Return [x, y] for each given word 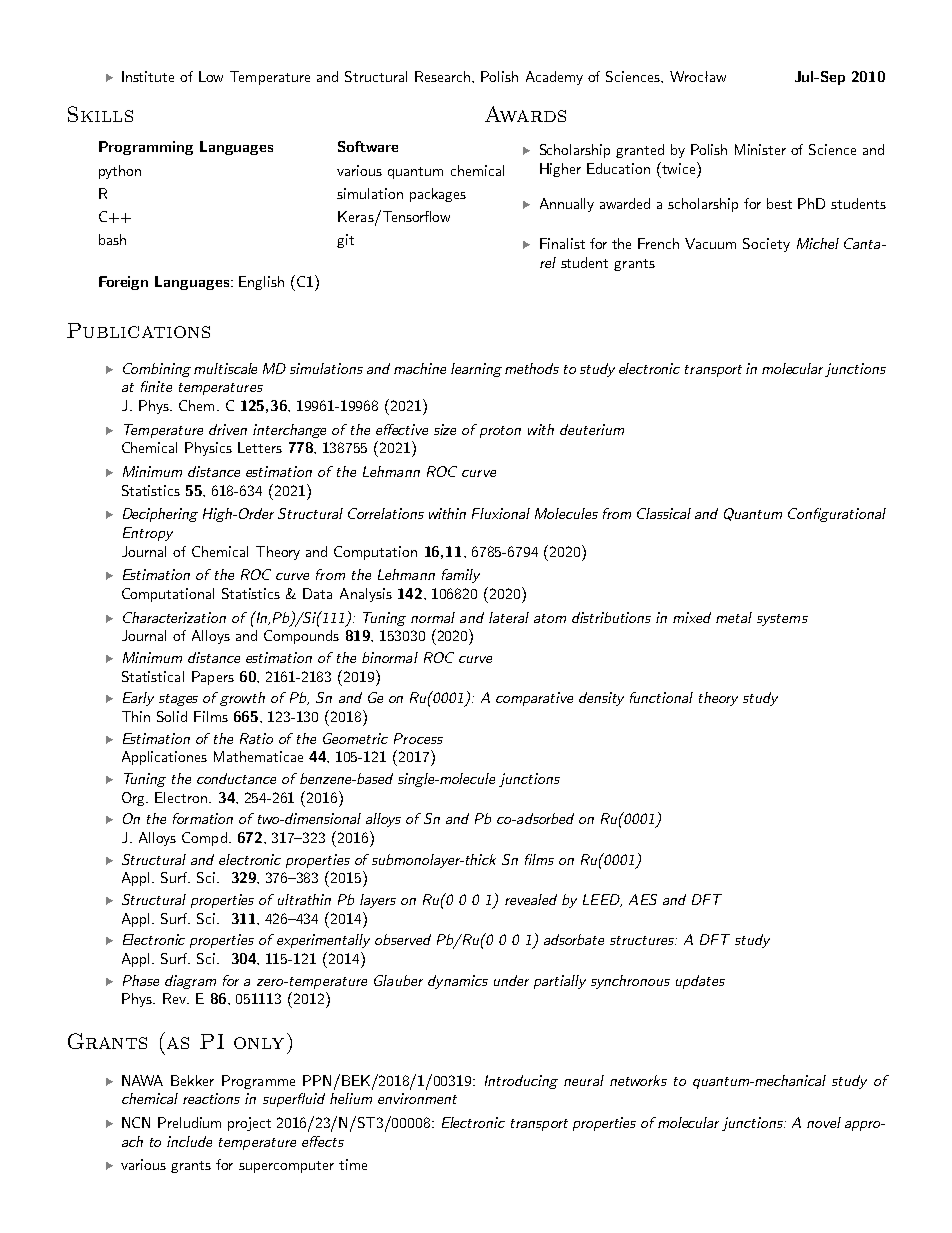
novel [824, 1122]
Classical [664, 513]
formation [203, 818]
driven [228, 429]
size [445, 429]
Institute [148, 76]
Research [444, 76]
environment [417, 1098]
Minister [760, 149]
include [189, 1141]
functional [661, 697]
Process [418, 738]
